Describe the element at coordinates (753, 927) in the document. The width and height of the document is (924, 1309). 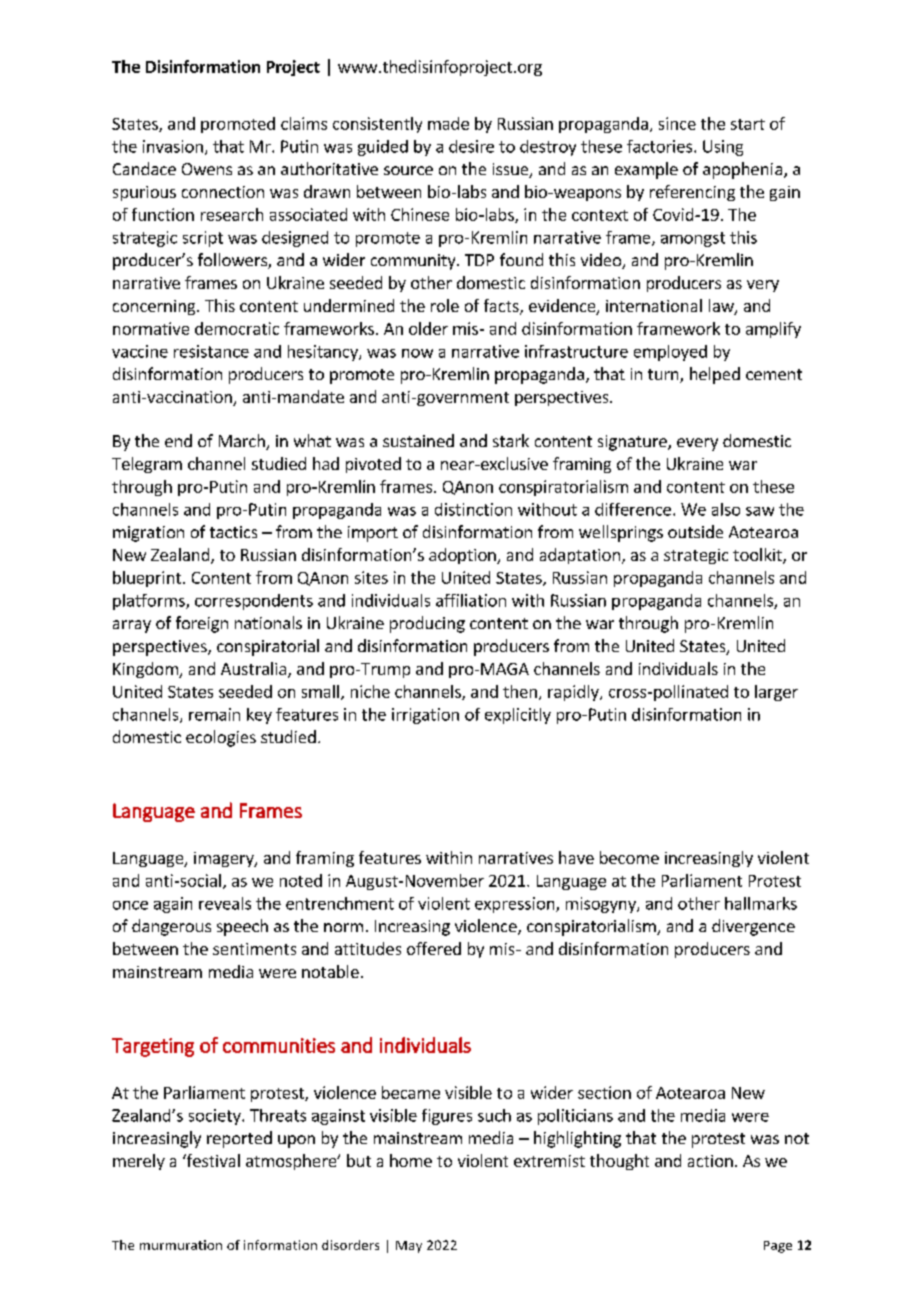
I see `divergence` at that location.
